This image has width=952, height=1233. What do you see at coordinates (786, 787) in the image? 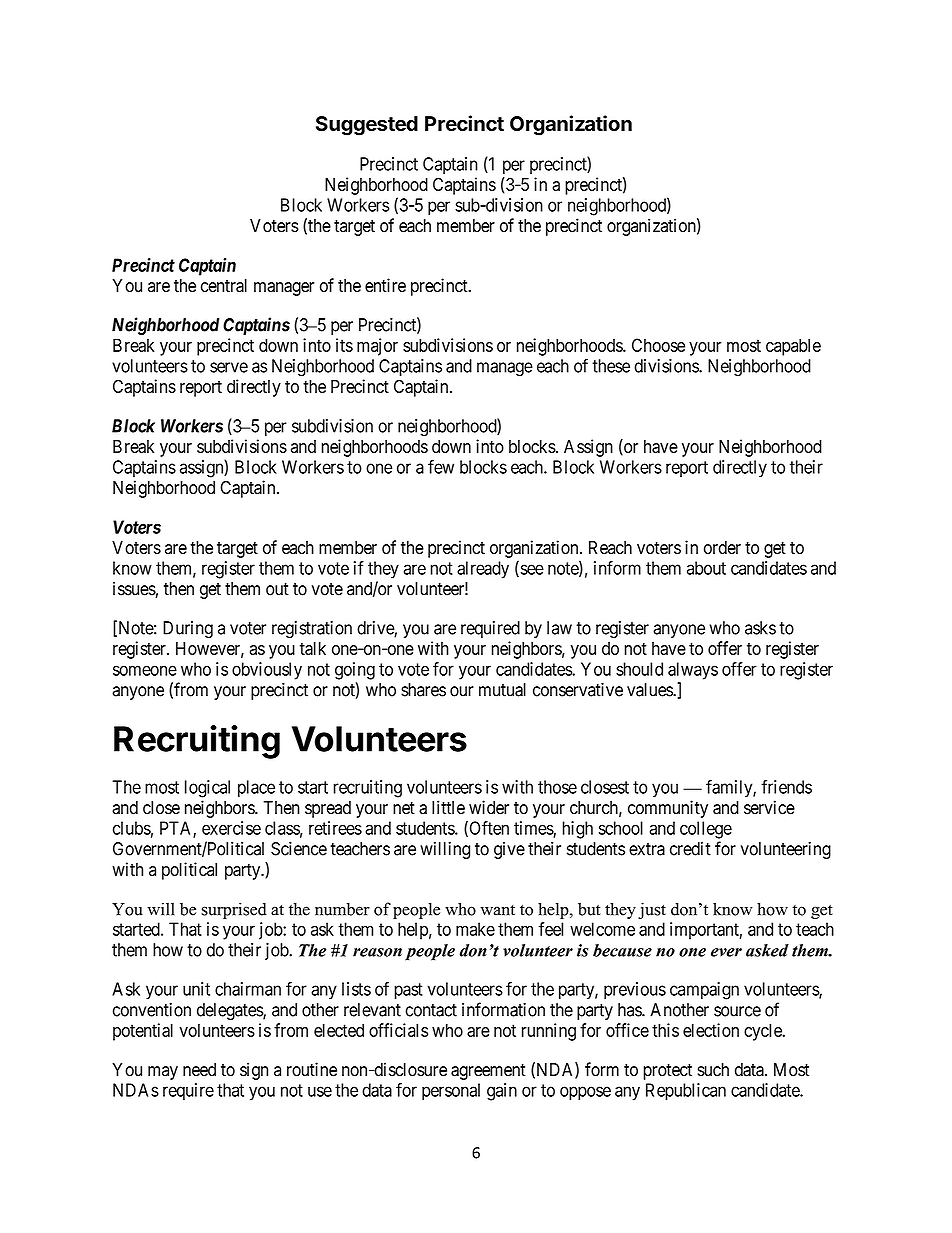
I see `friends` at bounding box center [786, 787].
